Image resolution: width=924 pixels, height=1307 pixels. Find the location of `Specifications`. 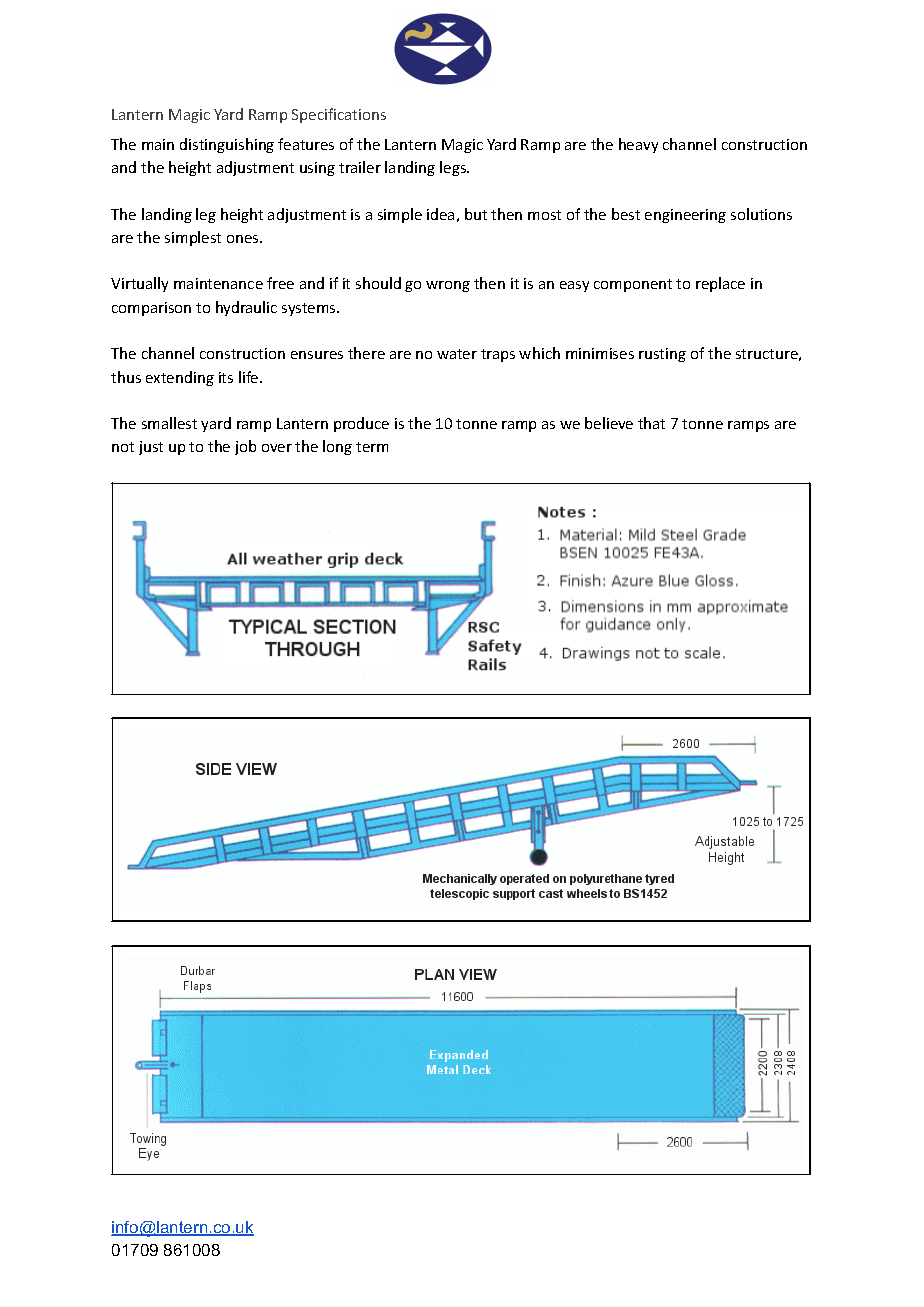

Specifications is located at coordinates (339, 115).
